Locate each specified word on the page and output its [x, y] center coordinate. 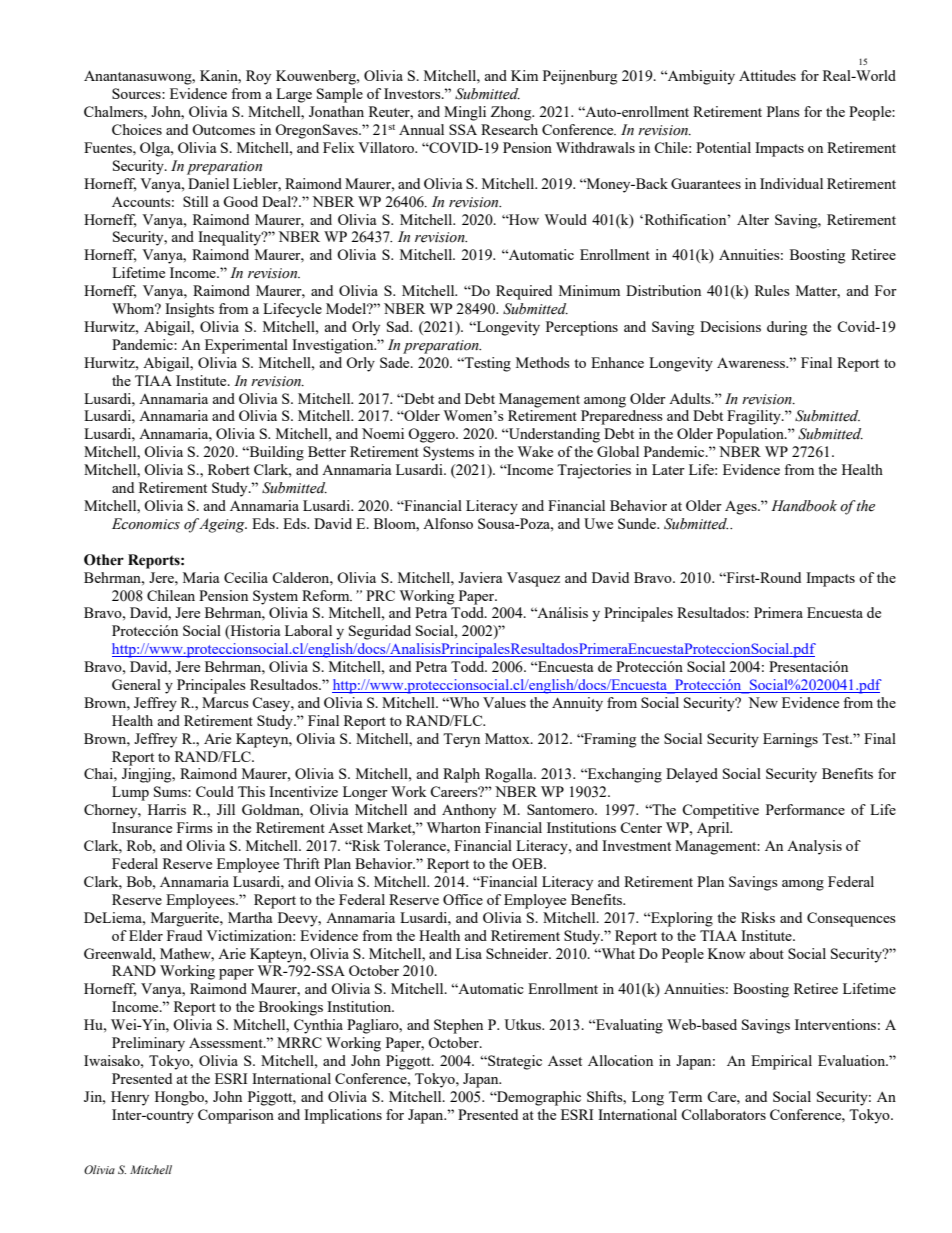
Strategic [514, 1062]
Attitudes [767, 75]
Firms [195, 827]
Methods [543, 362]
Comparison [236, 1116]
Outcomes [223, 129]
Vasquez [533, 579]
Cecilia [246, 577]
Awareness [752, 362]
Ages [742, 507]
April [714, 829]
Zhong [512, 113]
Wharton [453, 827]
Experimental [246, 346]
